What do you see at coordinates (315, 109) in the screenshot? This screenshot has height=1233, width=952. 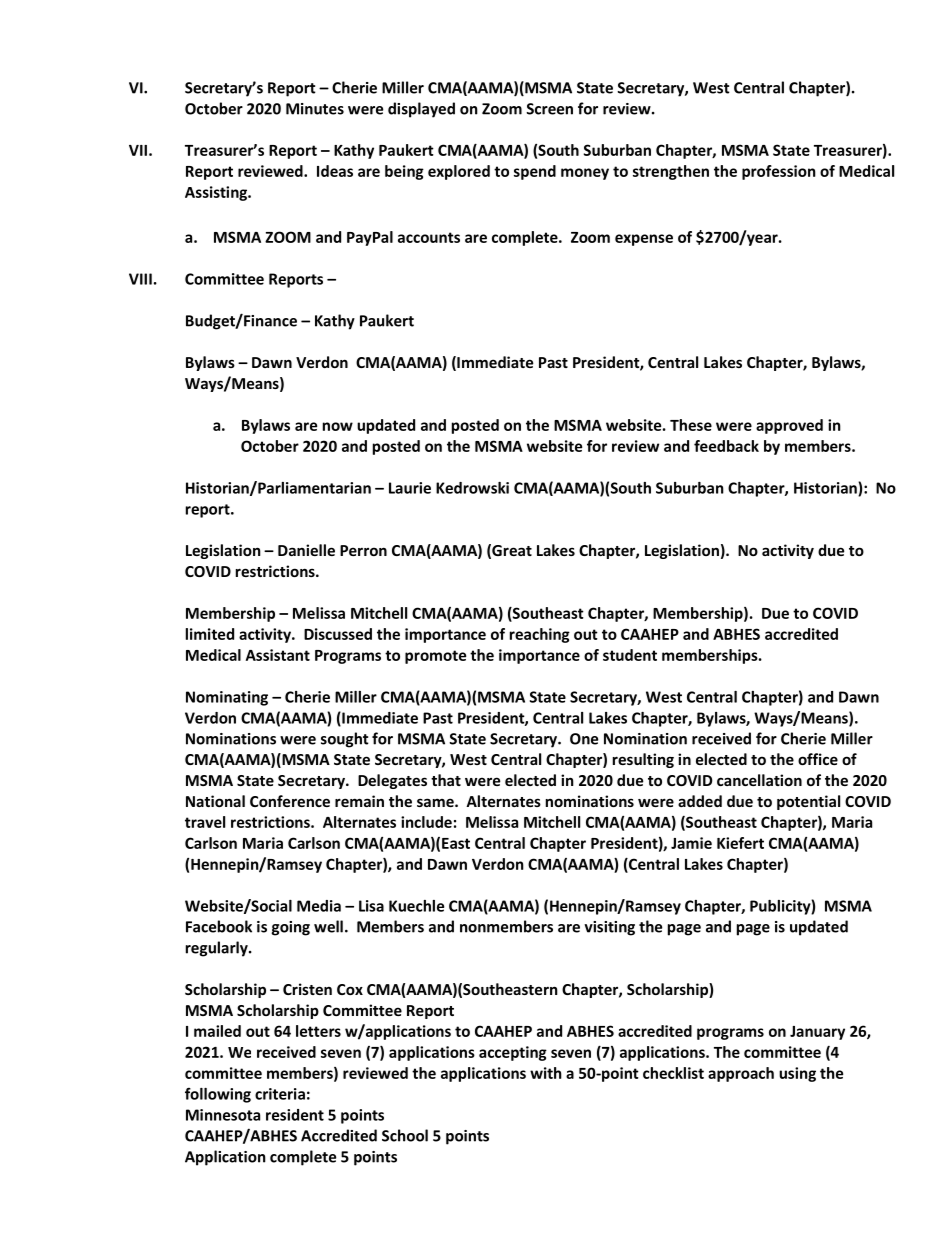 I see `Minutes` at bounding box center [315, 109].
